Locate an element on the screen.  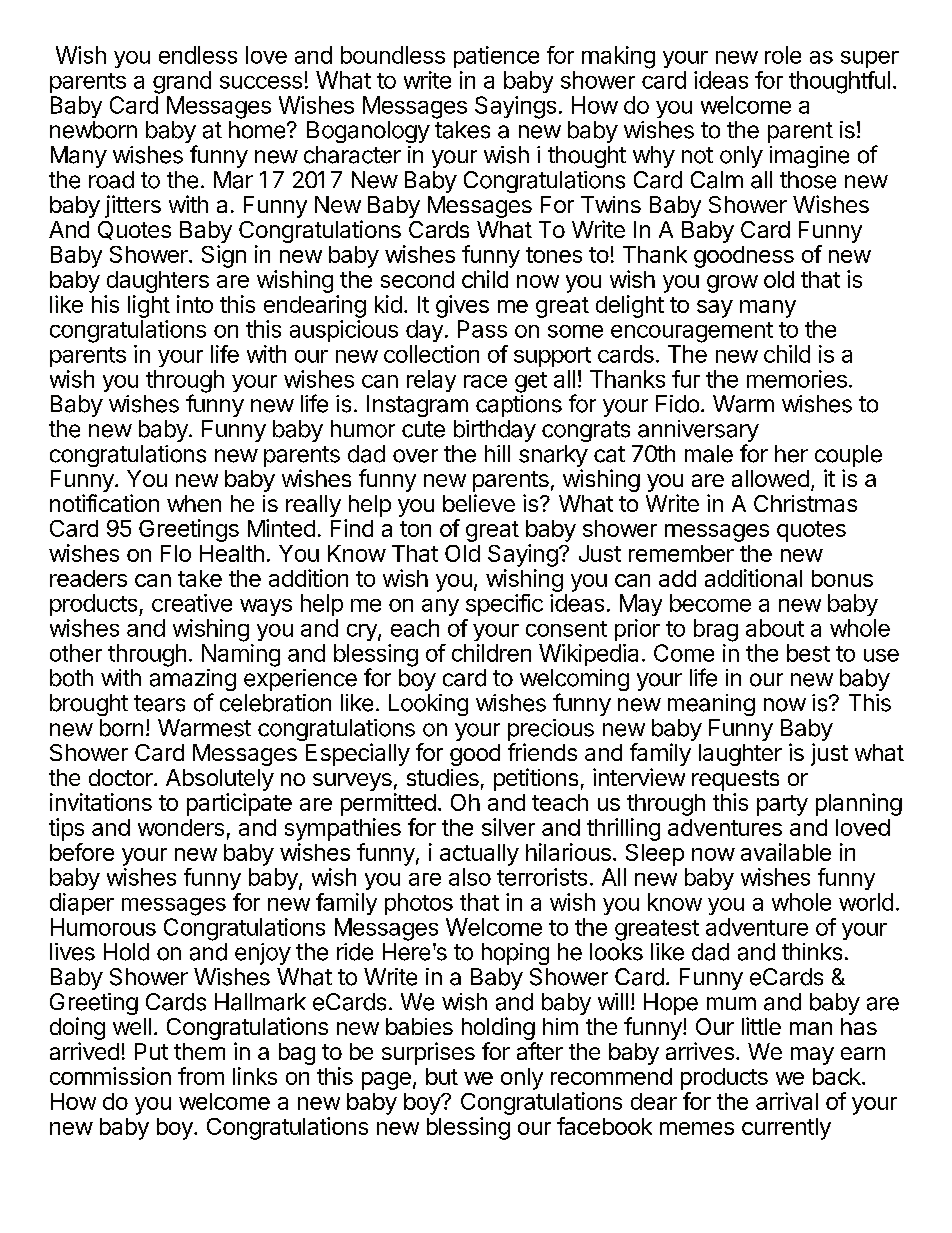
about is located at coordinates (775, 628).
